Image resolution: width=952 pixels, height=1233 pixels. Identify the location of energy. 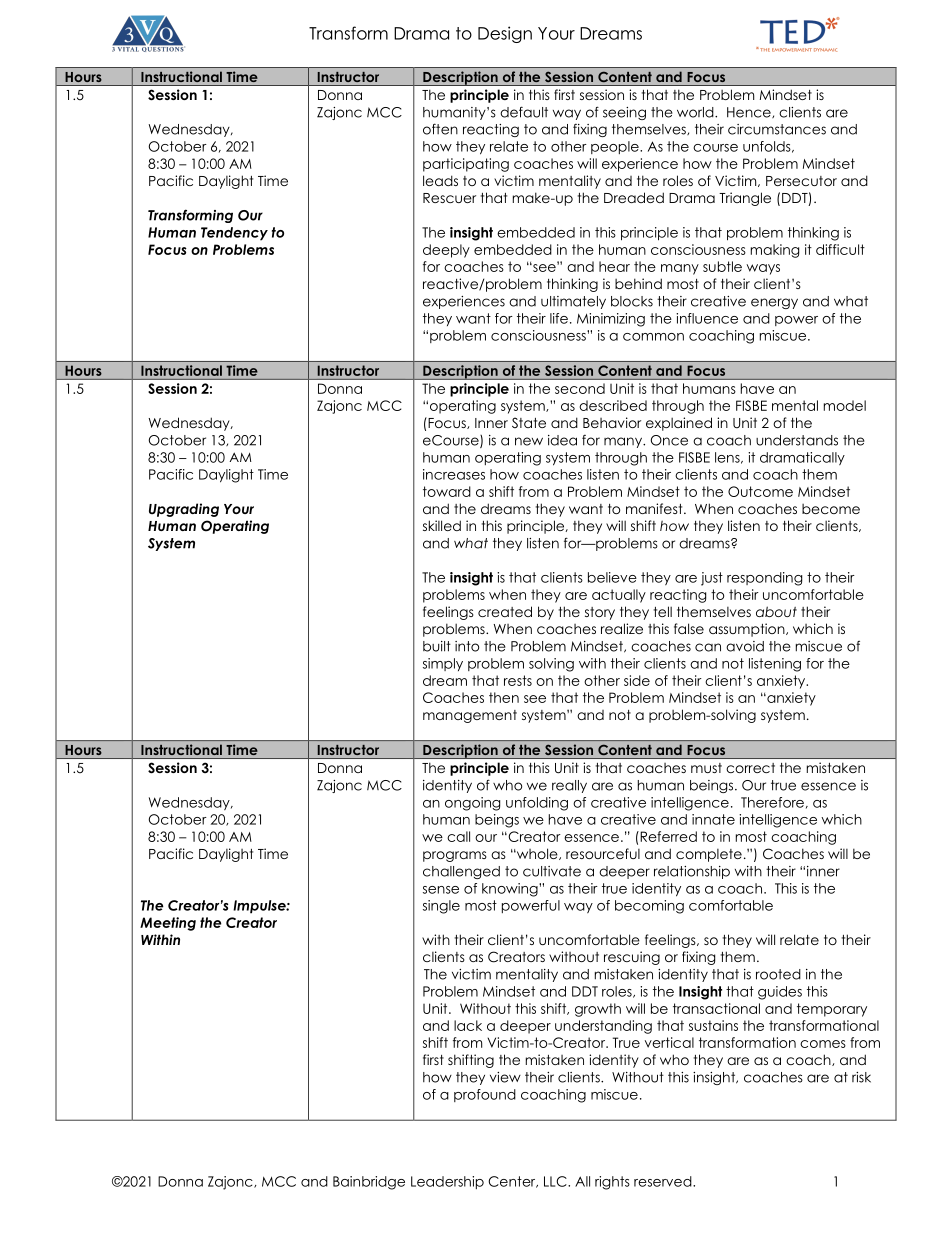
(774, 303).
